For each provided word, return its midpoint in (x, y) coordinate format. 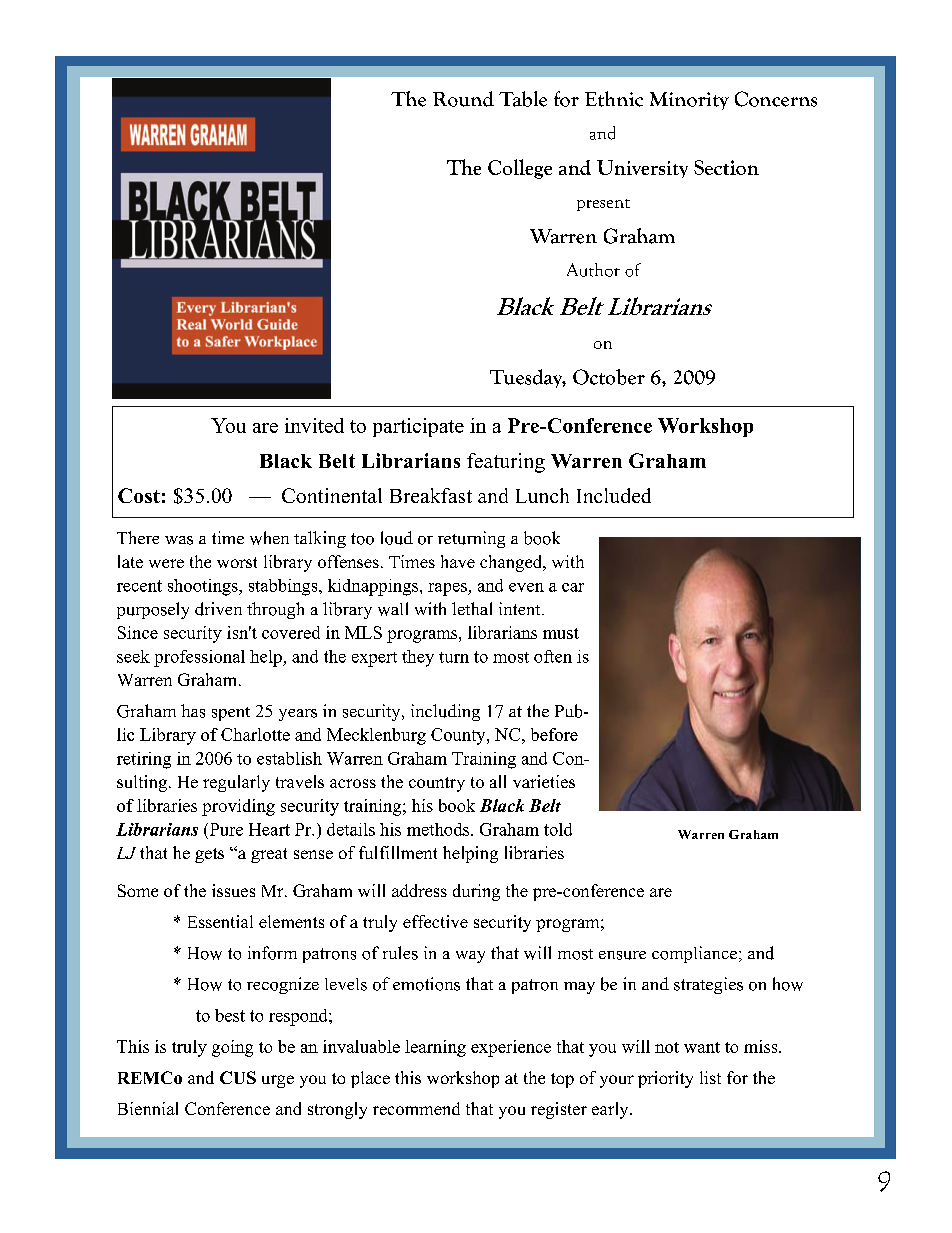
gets (209, 855)
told (558, 829)
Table (523, 99)
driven (218, 609)
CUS (238, 1077)
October (609, 377)
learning (435, 1048)
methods (439, 829)
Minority (689, 101)
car (573, 587)
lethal (472, 608)
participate (418, 427)
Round (463, 99)
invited (314, 425)
